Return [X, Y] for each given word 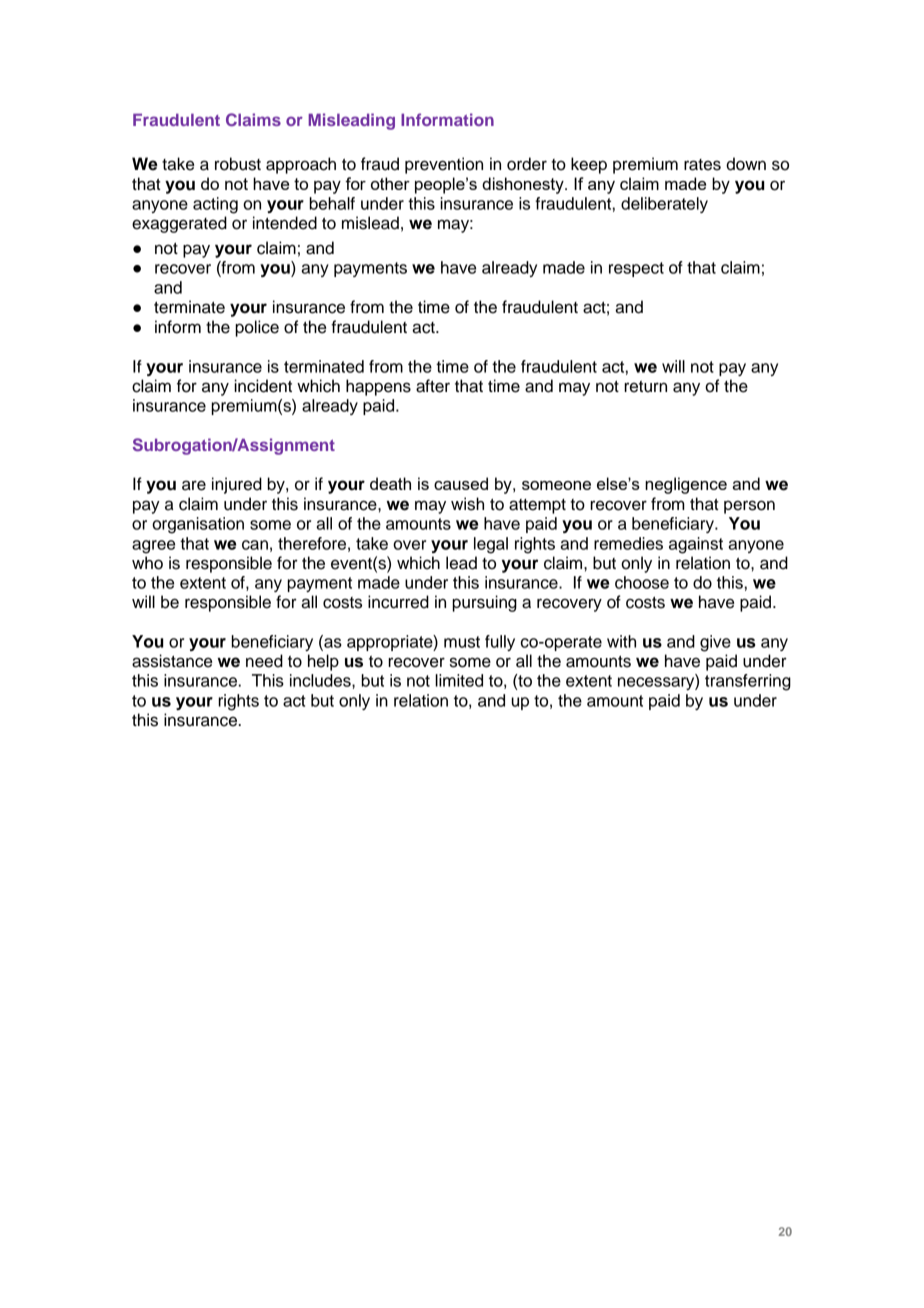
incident [263, 386]
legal [491, 545]
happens [378, 387]
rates [702, 165]
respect [636, 269]
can [255, 545]
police [257, 328]
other [390, 183]
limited [459, 680]
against [696, 545]
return [645, 387]
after [433, 386]
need [264, 661]
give [715, 643]
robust [238, 164]
